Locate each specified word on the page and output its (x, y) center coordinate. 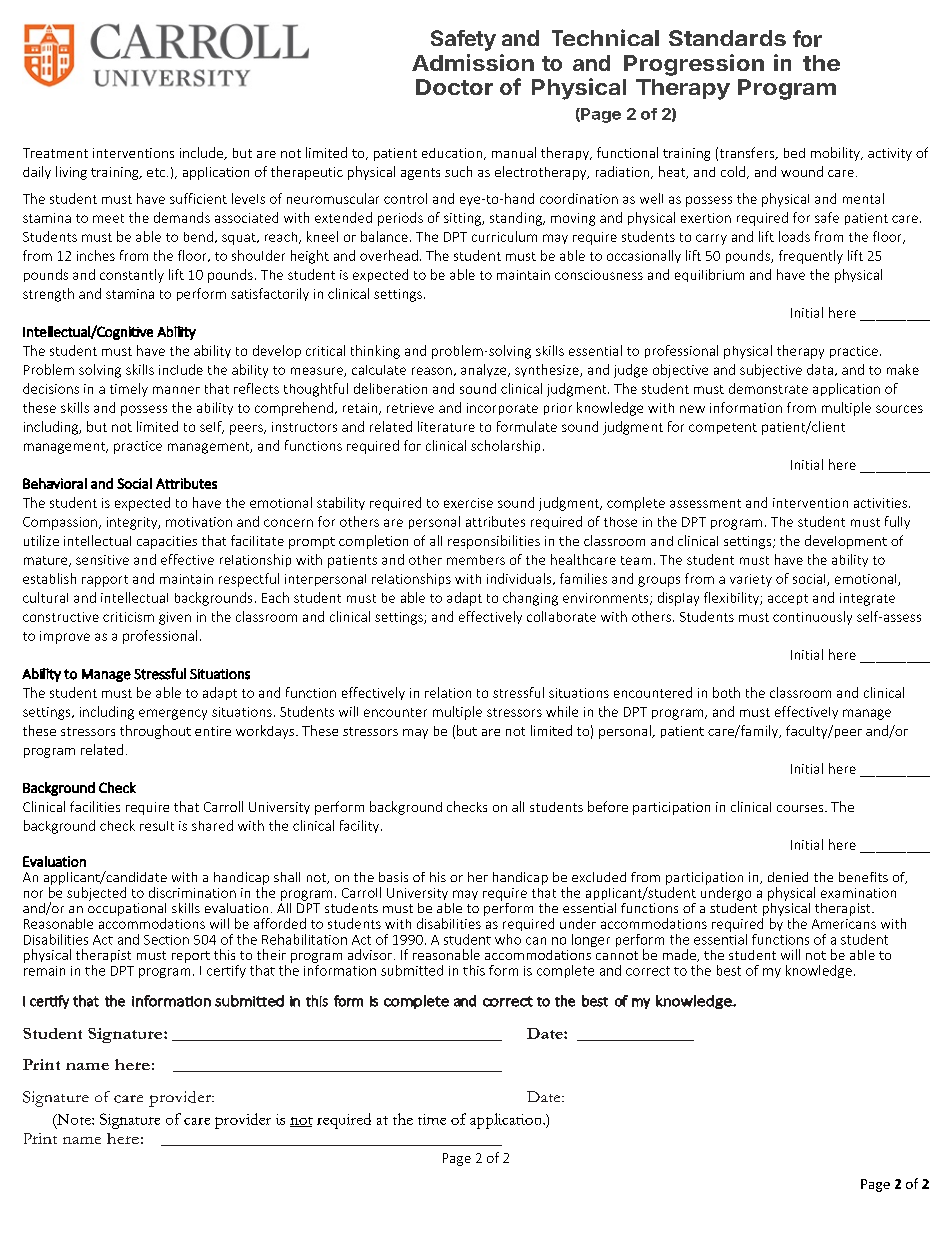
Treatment (55, 153)
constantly (132, 276)
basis (393, 877)
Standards (727, 38)
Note (74, 1120)
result (157, 826)
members (476, 560)
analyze (485, 370)
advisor (370, 954)
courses (801, 808)
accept (788, 599)
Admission (473, 62)
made (680, 955)
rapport (105, 581)
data (820, 369)
